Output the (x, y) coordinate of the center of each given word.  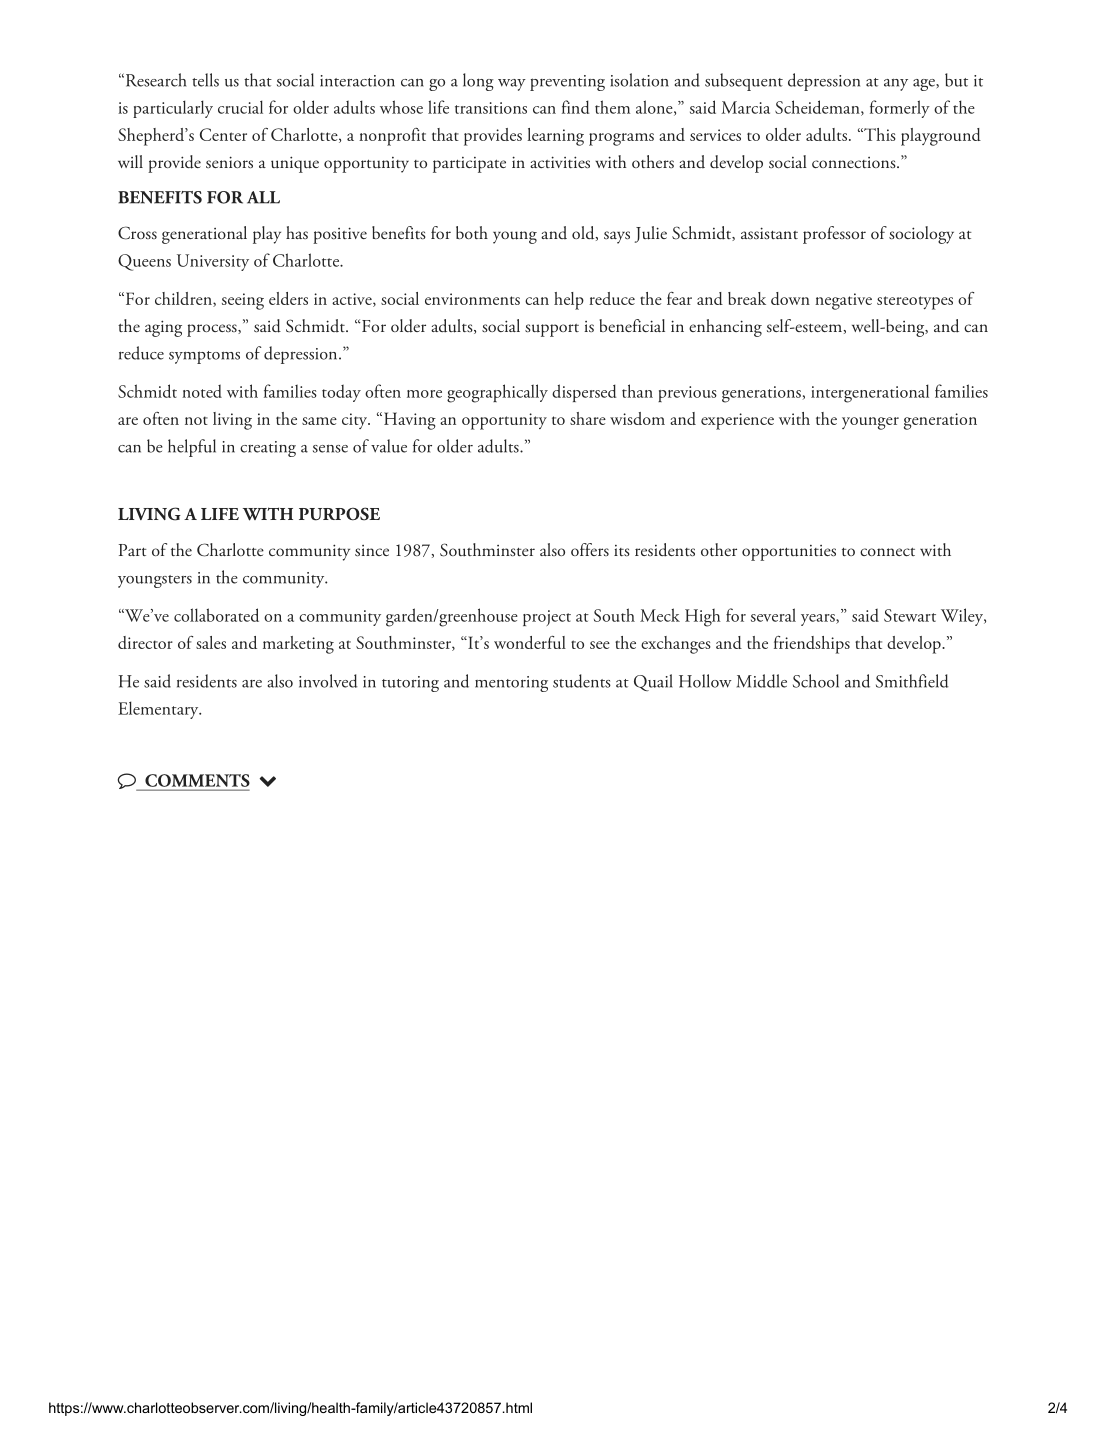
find (575, 107)
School (816, 681)
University (213, 262)
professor (834, 235)
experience (737, 421)
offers (590, 549)
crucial (240, 107)
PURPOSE (339, 514)
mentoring (511, 684)
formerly (900, 109)
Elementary (159, 710)
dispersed (584, 393)
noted (202, 391)
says (617, 237)
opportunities (789, 553)
